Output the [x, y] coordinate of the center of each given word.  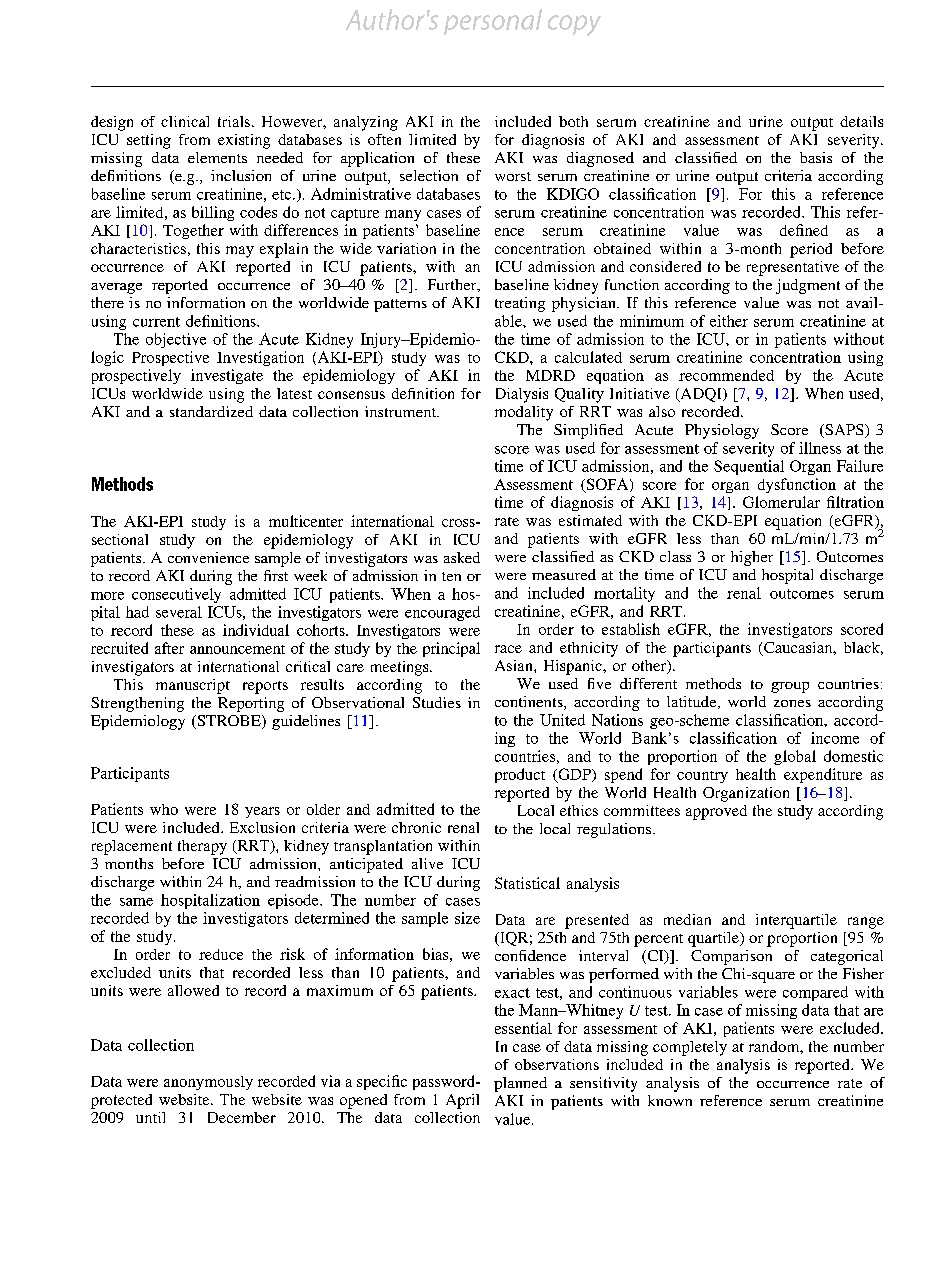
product [520, 775]
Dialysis [522, 395]
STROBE [229, 722]
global [795, 757]
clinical [185, 121]
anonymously [208, 1083]
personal [493, 22]
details [861, 121]
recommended [726, 375]
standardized [211, 411]
